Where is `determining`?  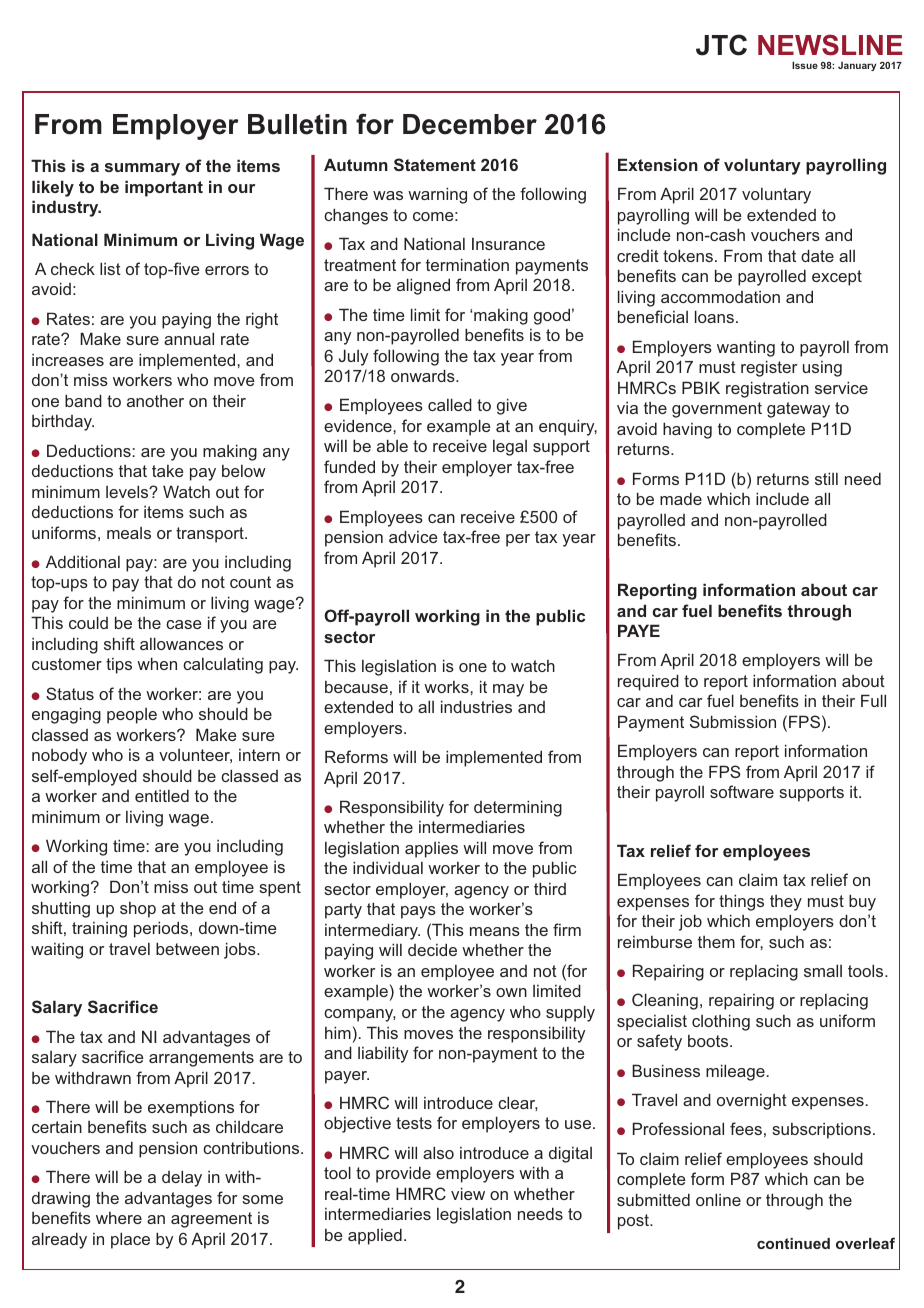 determining is located at coordinates (518, 808).
